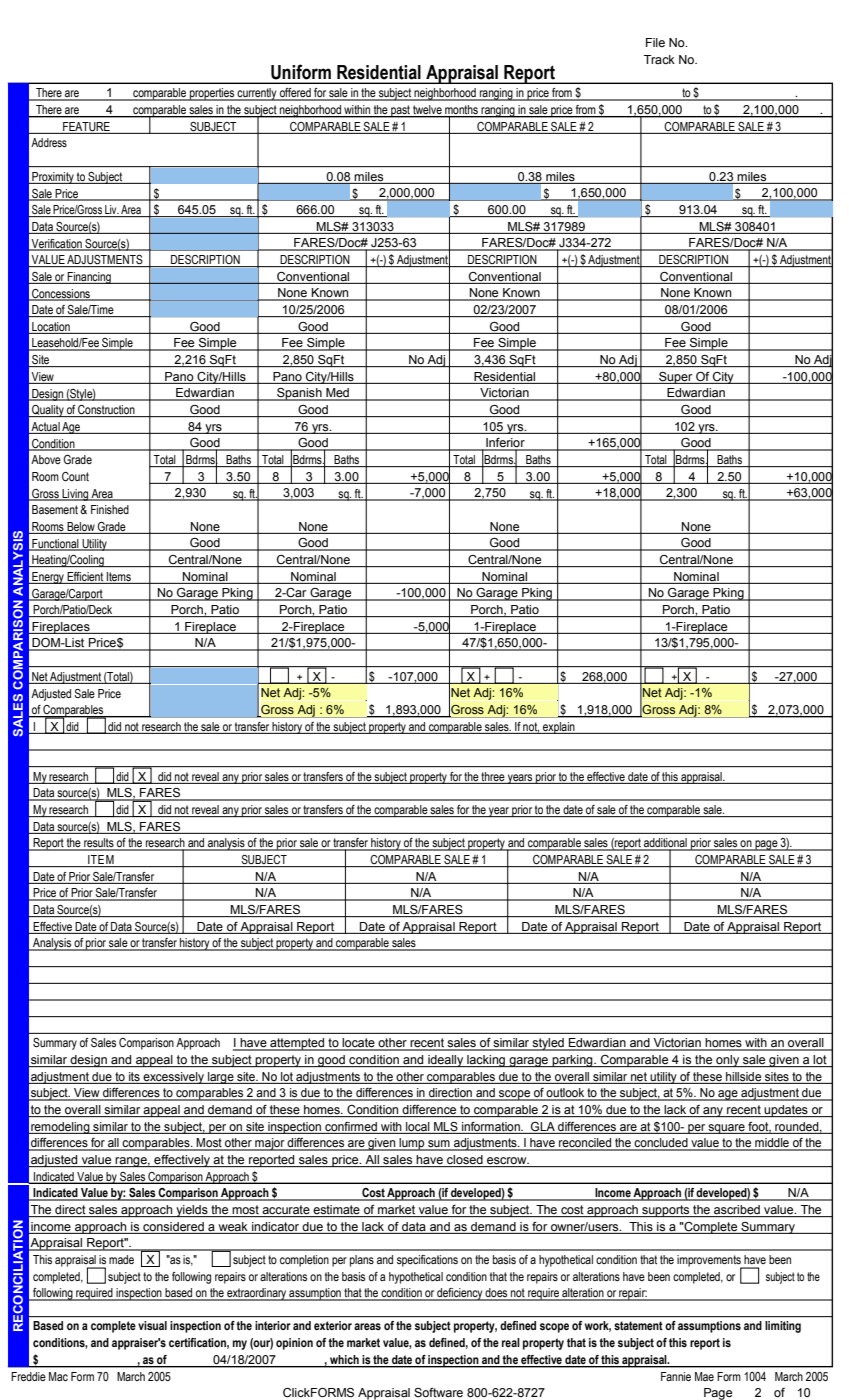  Describe the element at coordinates (400, 111) in the screenshot. I see `past` at that location.
